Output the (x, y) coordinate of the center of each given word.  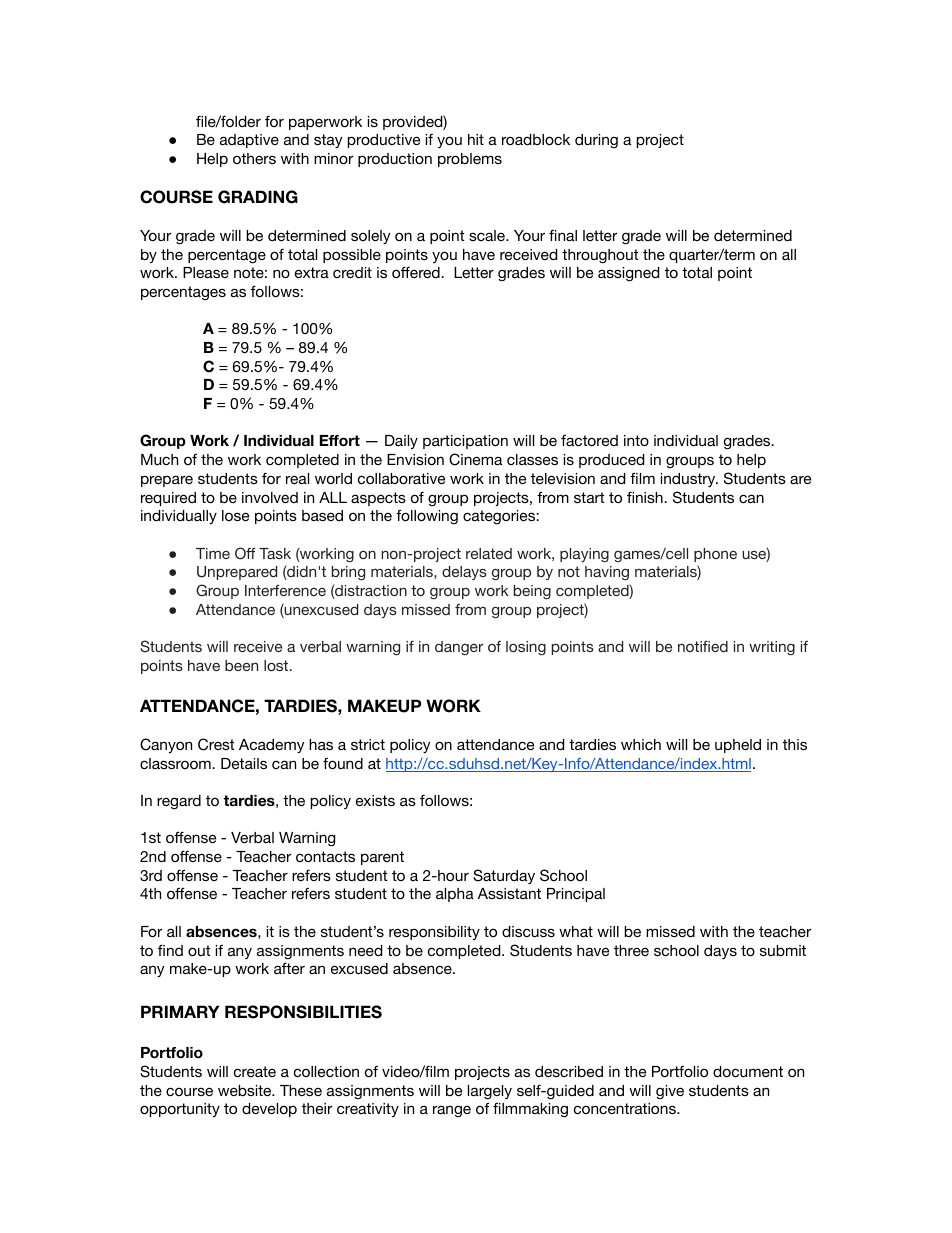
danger (459, 648)
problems (470, 160)
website (246, 1090)
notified (703, 646)
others (254, 158)
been (241, 665)
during (596, 141)
